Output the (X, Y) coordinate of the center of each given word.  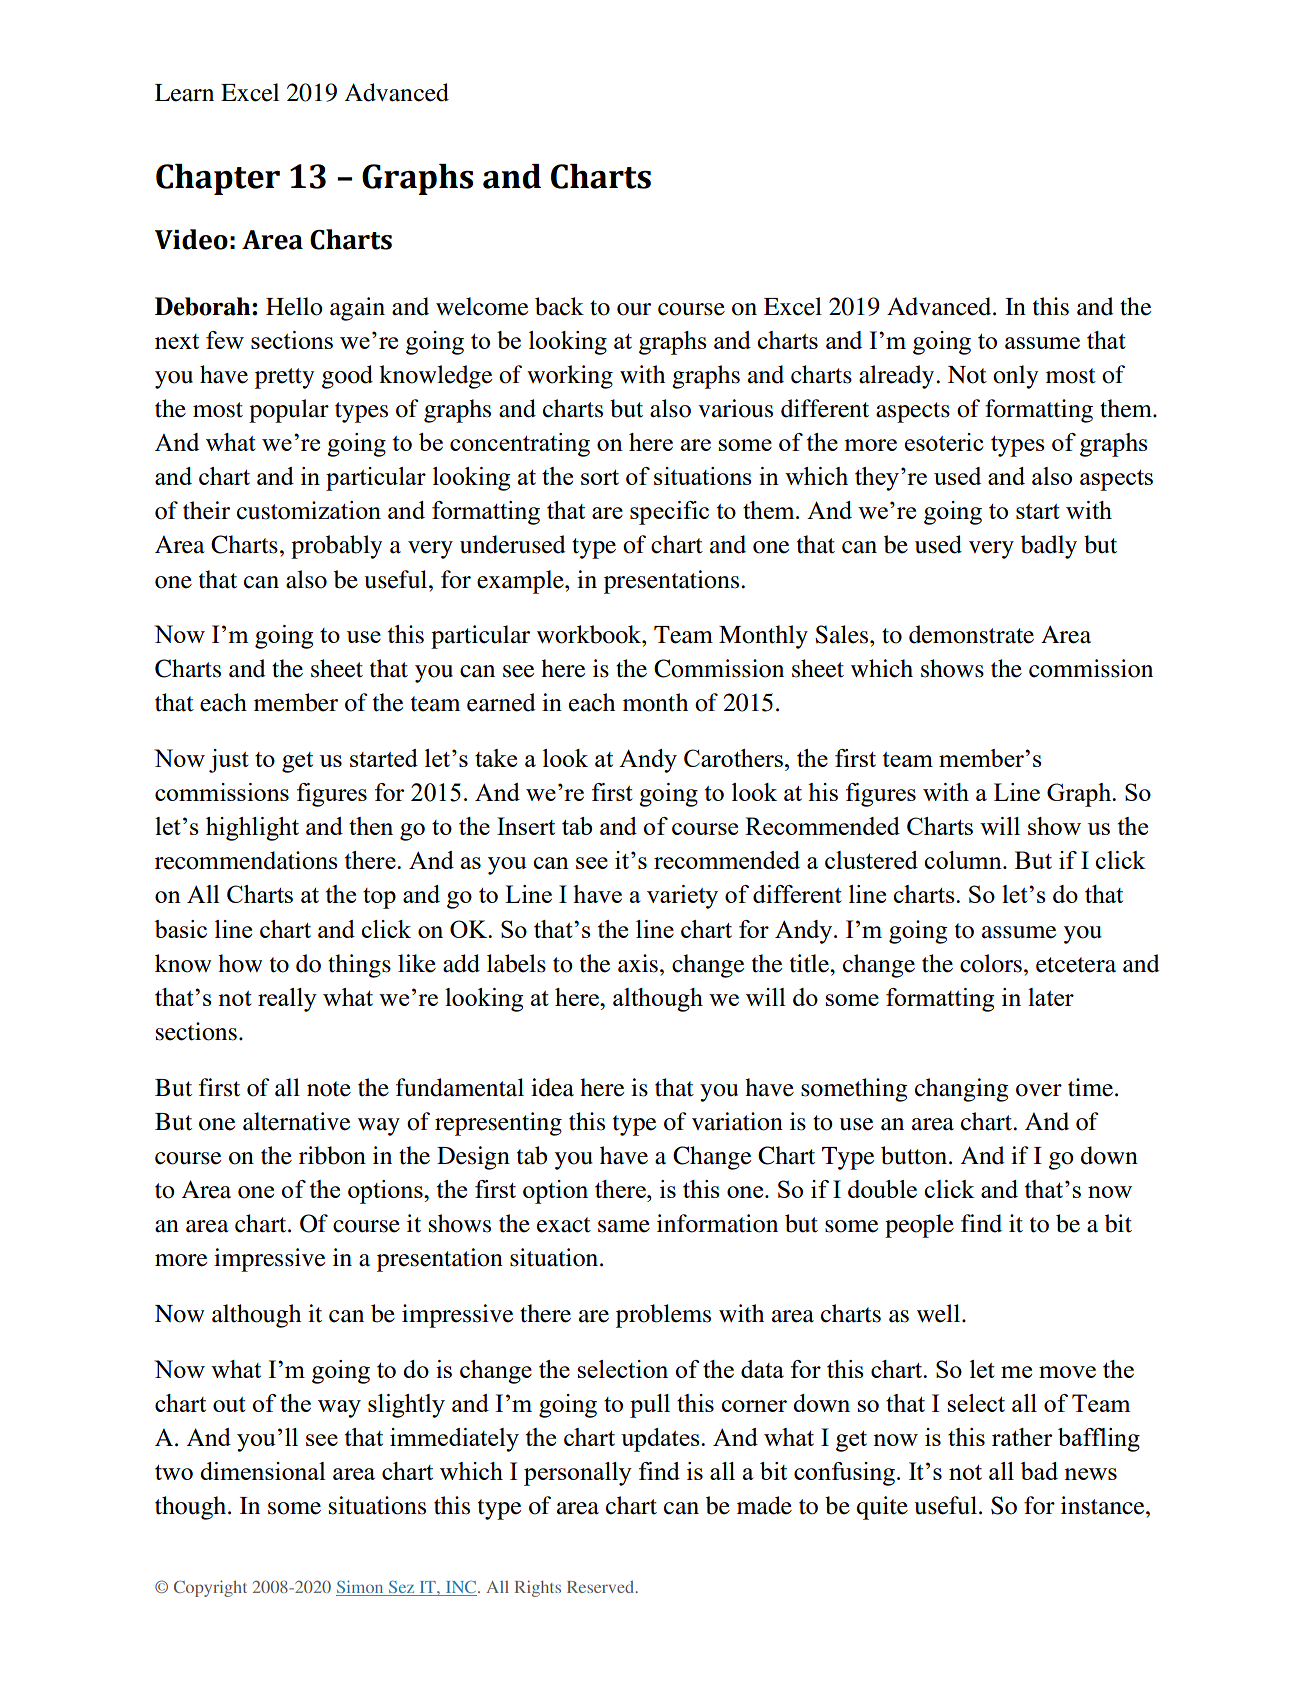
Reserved (602, 1587)
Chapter (218, 179)
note (329, 1089)
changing (962, 1090)
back (559, 306)
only (1015, 377)
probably (336, 547)
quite (882, 1508)
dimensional (262, 1471)
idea (552, 1087)
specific (669, 513)
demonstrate (971, 634)
